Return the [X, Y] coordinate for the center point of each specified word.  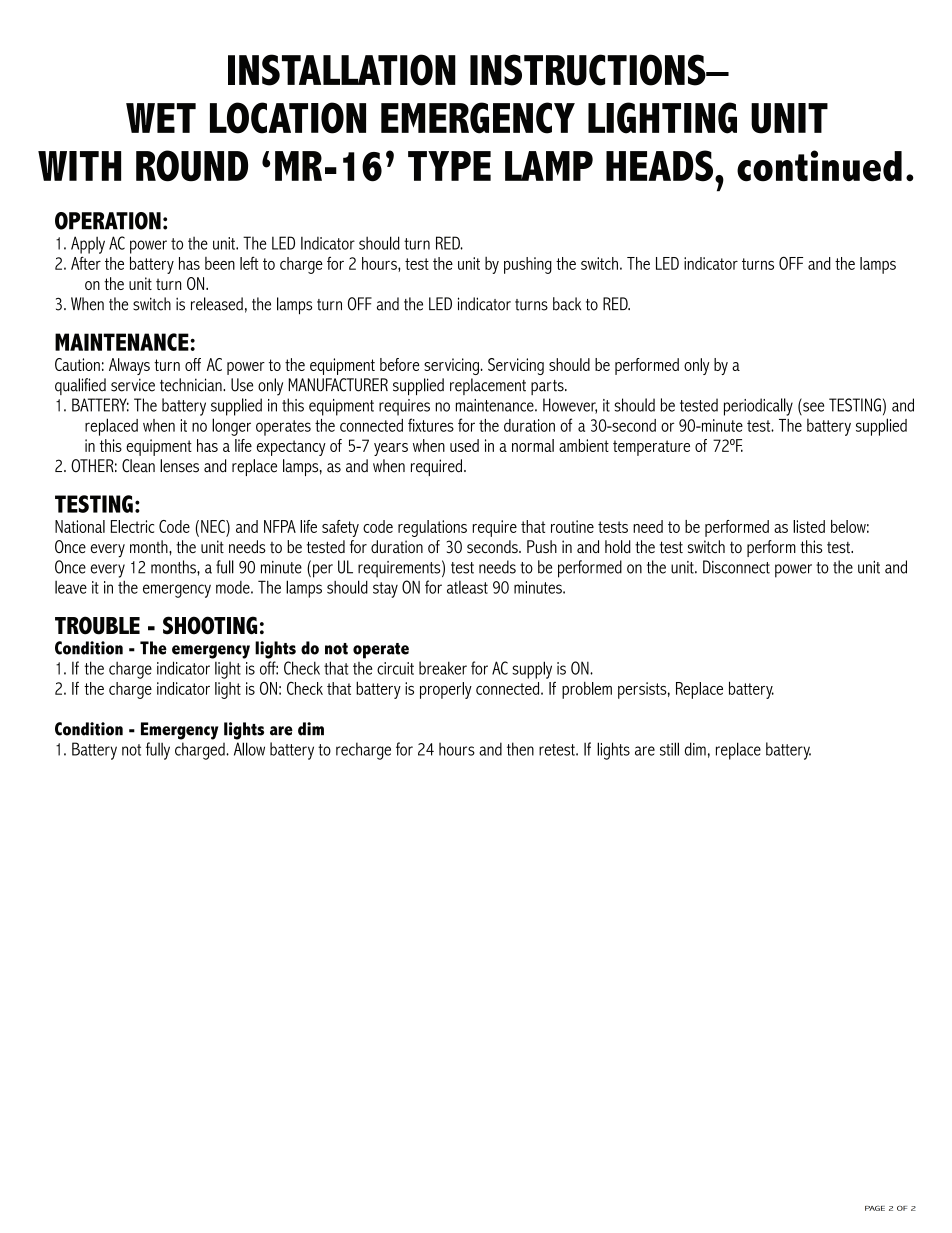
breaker [443, 668]
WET [161, 118]
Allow [249, 749]
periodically [758, 407]
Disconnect [736, 567]
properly [446, 690]
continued [819, 166]
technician [192, 385]
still [669, 749]
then [520, 749]
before [400, 364]
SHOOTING [210, 625]
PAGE [875, 1208]
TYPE [449, 166]
